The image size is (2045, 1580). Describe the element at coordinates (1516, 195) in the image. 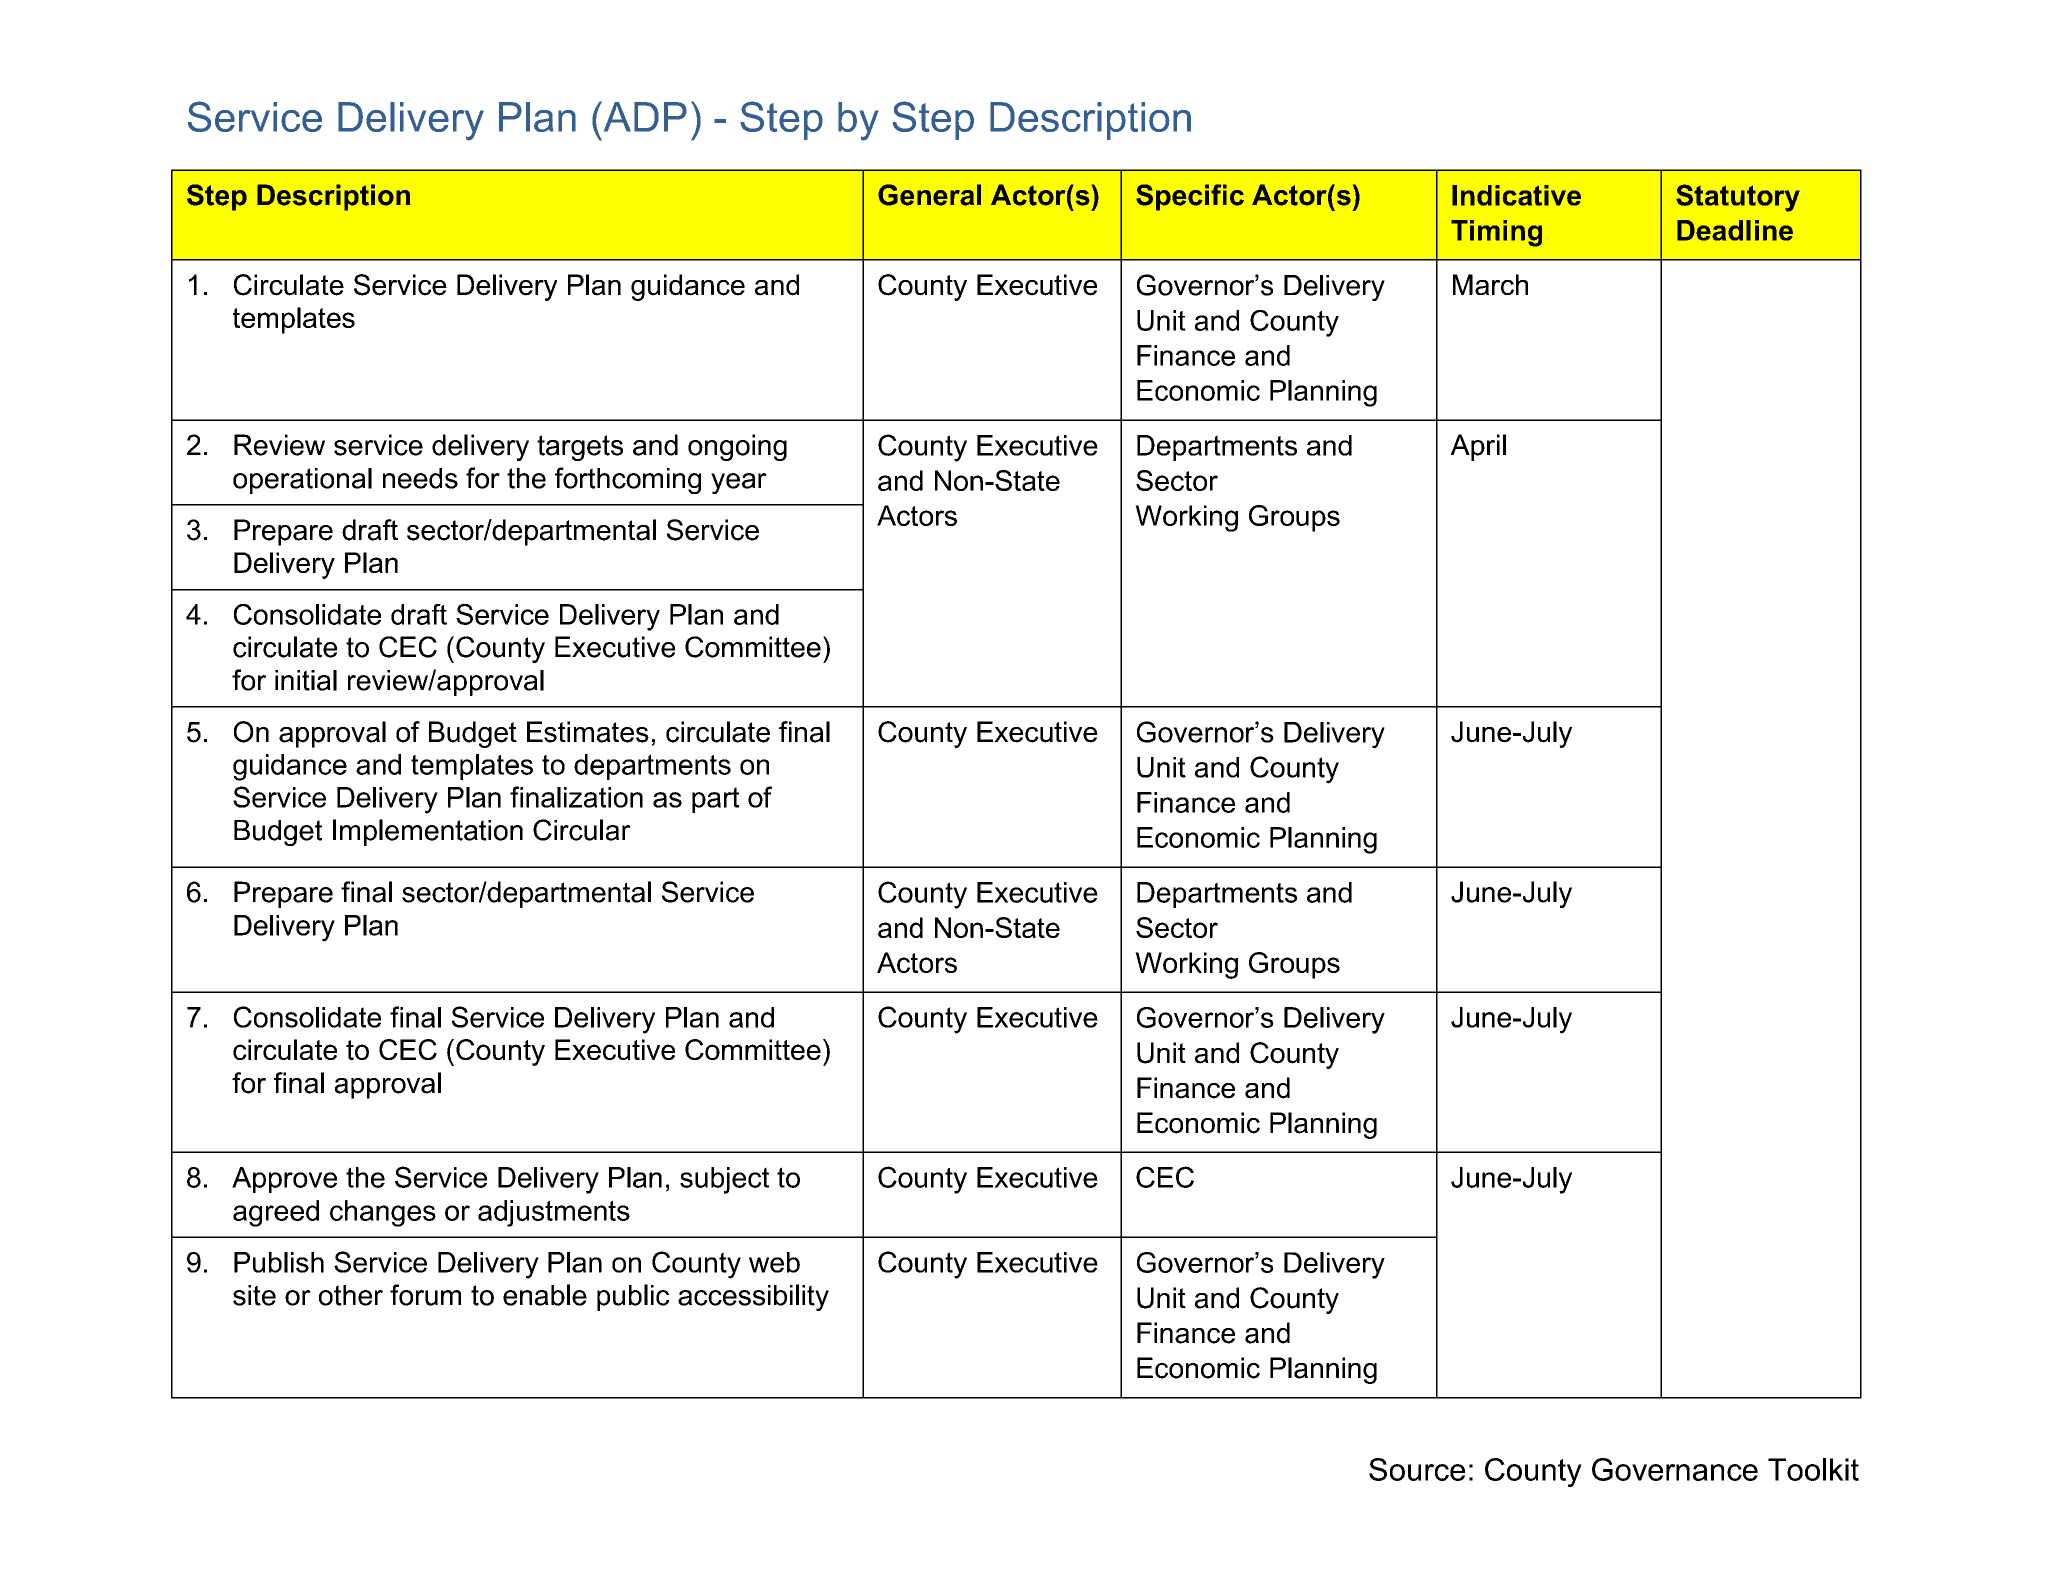

I see `Indicative` at that location.
